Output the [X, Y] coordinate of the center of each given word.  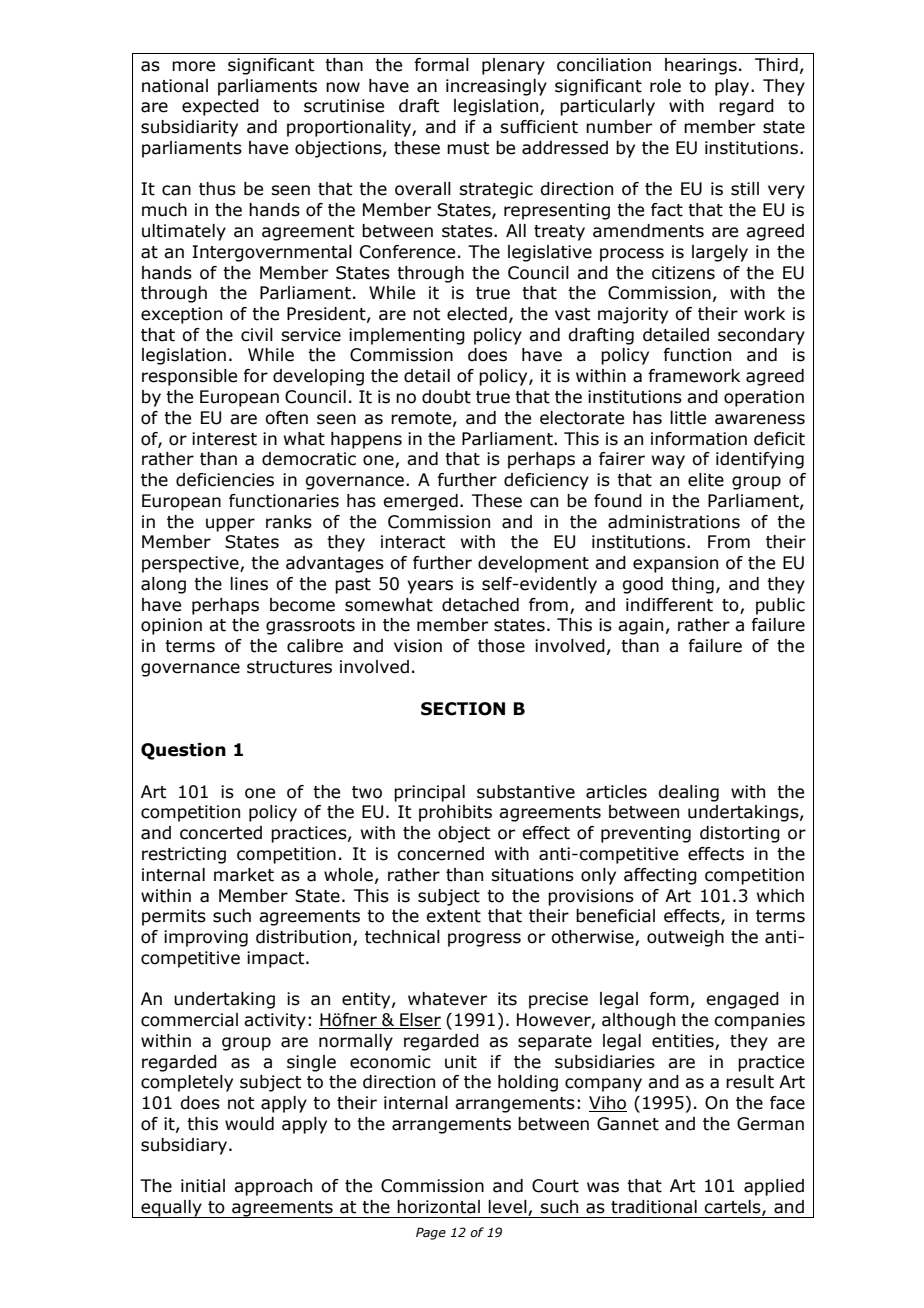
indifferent [669, 605]
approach [273, 1187]
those [501, 646]
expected [220, 107]
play [733, 87]
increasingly [496, 87]
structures [289, 667]
